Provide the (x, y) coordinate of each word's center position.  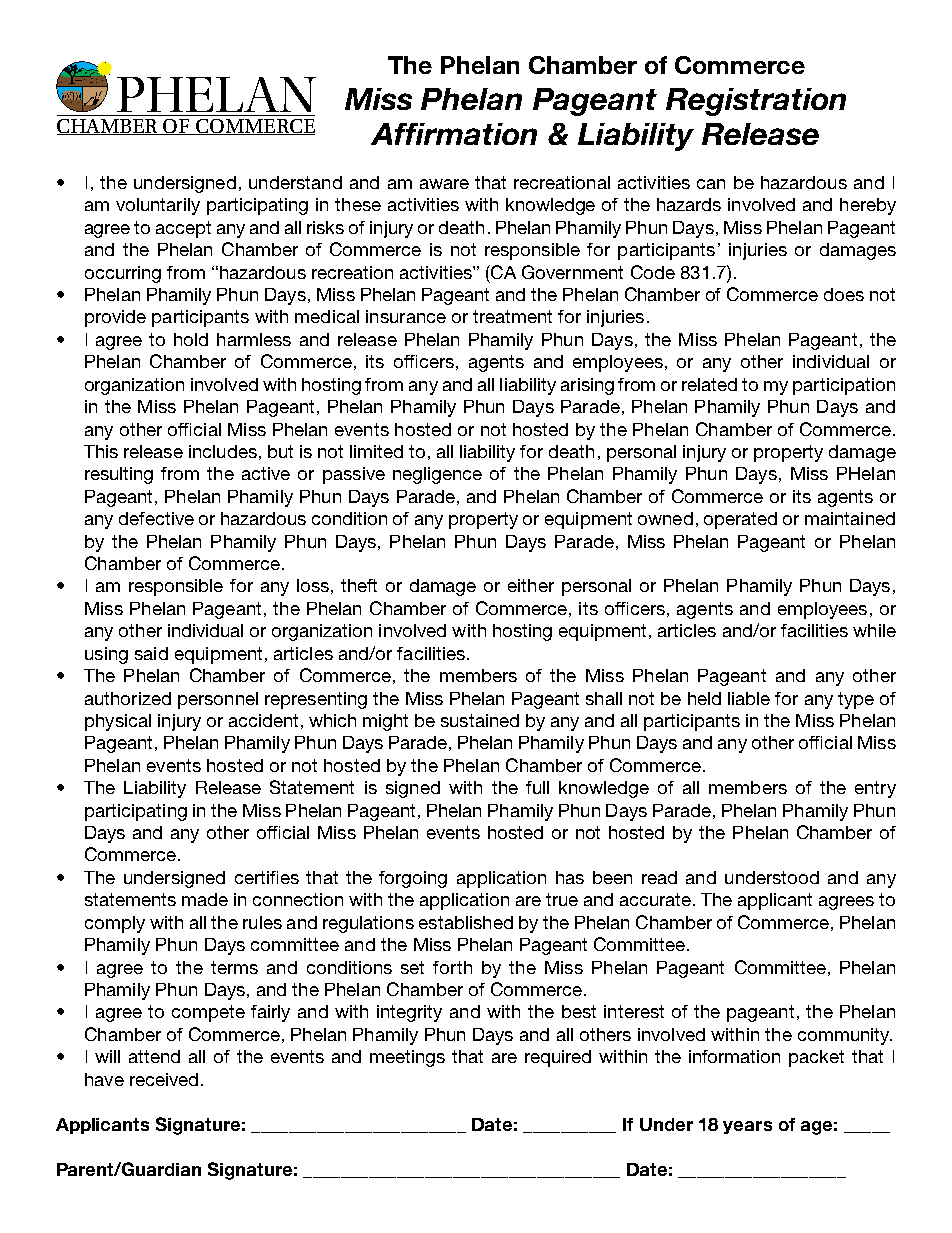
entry (875, 789)
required (558, 1058)
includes (223, 451)
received (164, 1079)
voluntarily (158, 206)
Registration (756, 102)
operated (740, 520)
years (747, 1127)
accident (263, 720)
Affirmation (454, 134)
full (537, 787)
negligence (437, 475)
